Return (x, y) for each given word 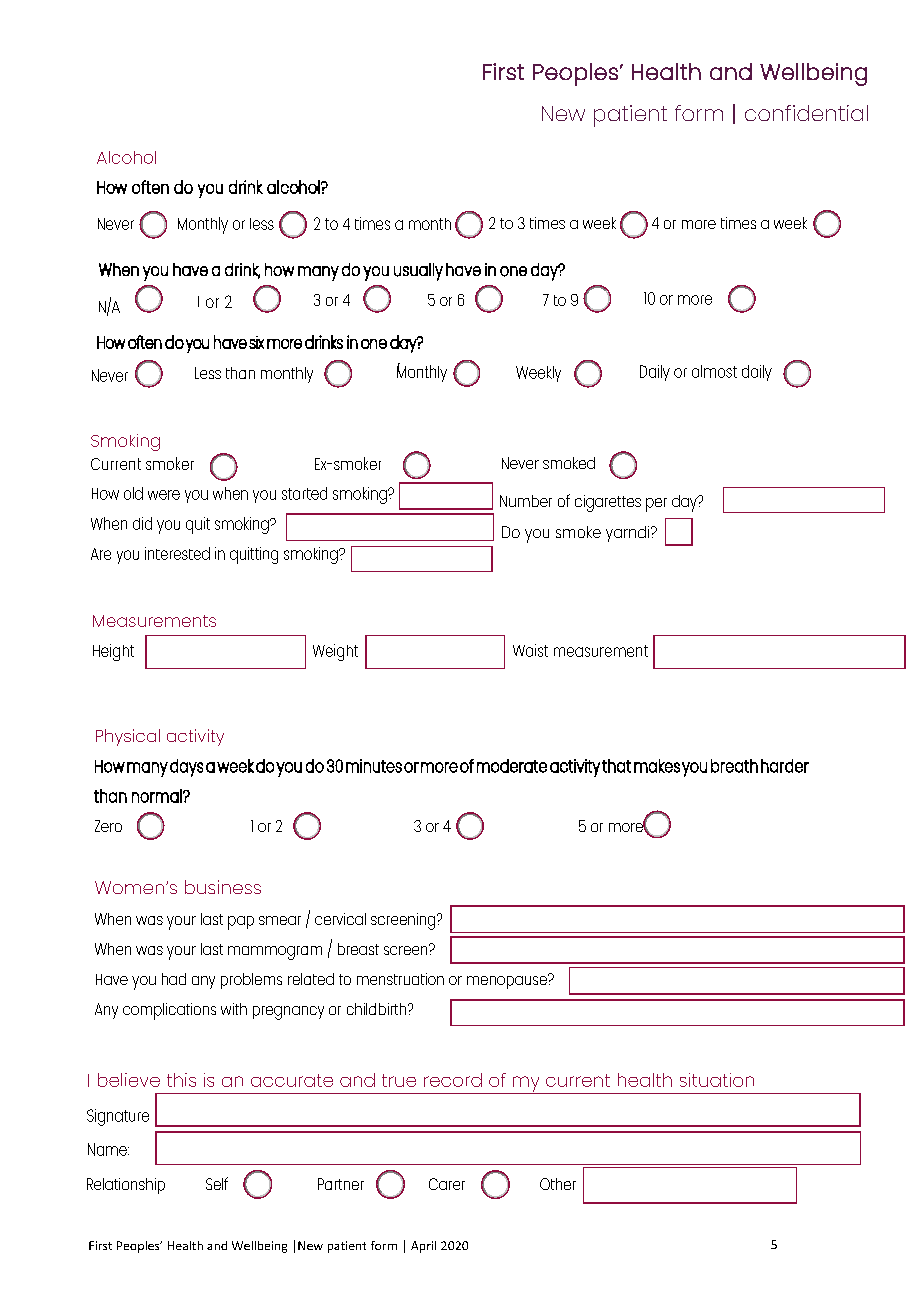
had (174, 979)
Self (217, 1183)
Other (558, 1184)
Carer (447, 1184)
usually (418, 272)
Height (113, 652)
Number (526, 501)
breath (734, 766)
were (164, 495)
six (256, 342)
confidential (806, 113)
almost (714, 371)
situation (717, 1080)
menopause (508, 981)
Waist (530, 650)
